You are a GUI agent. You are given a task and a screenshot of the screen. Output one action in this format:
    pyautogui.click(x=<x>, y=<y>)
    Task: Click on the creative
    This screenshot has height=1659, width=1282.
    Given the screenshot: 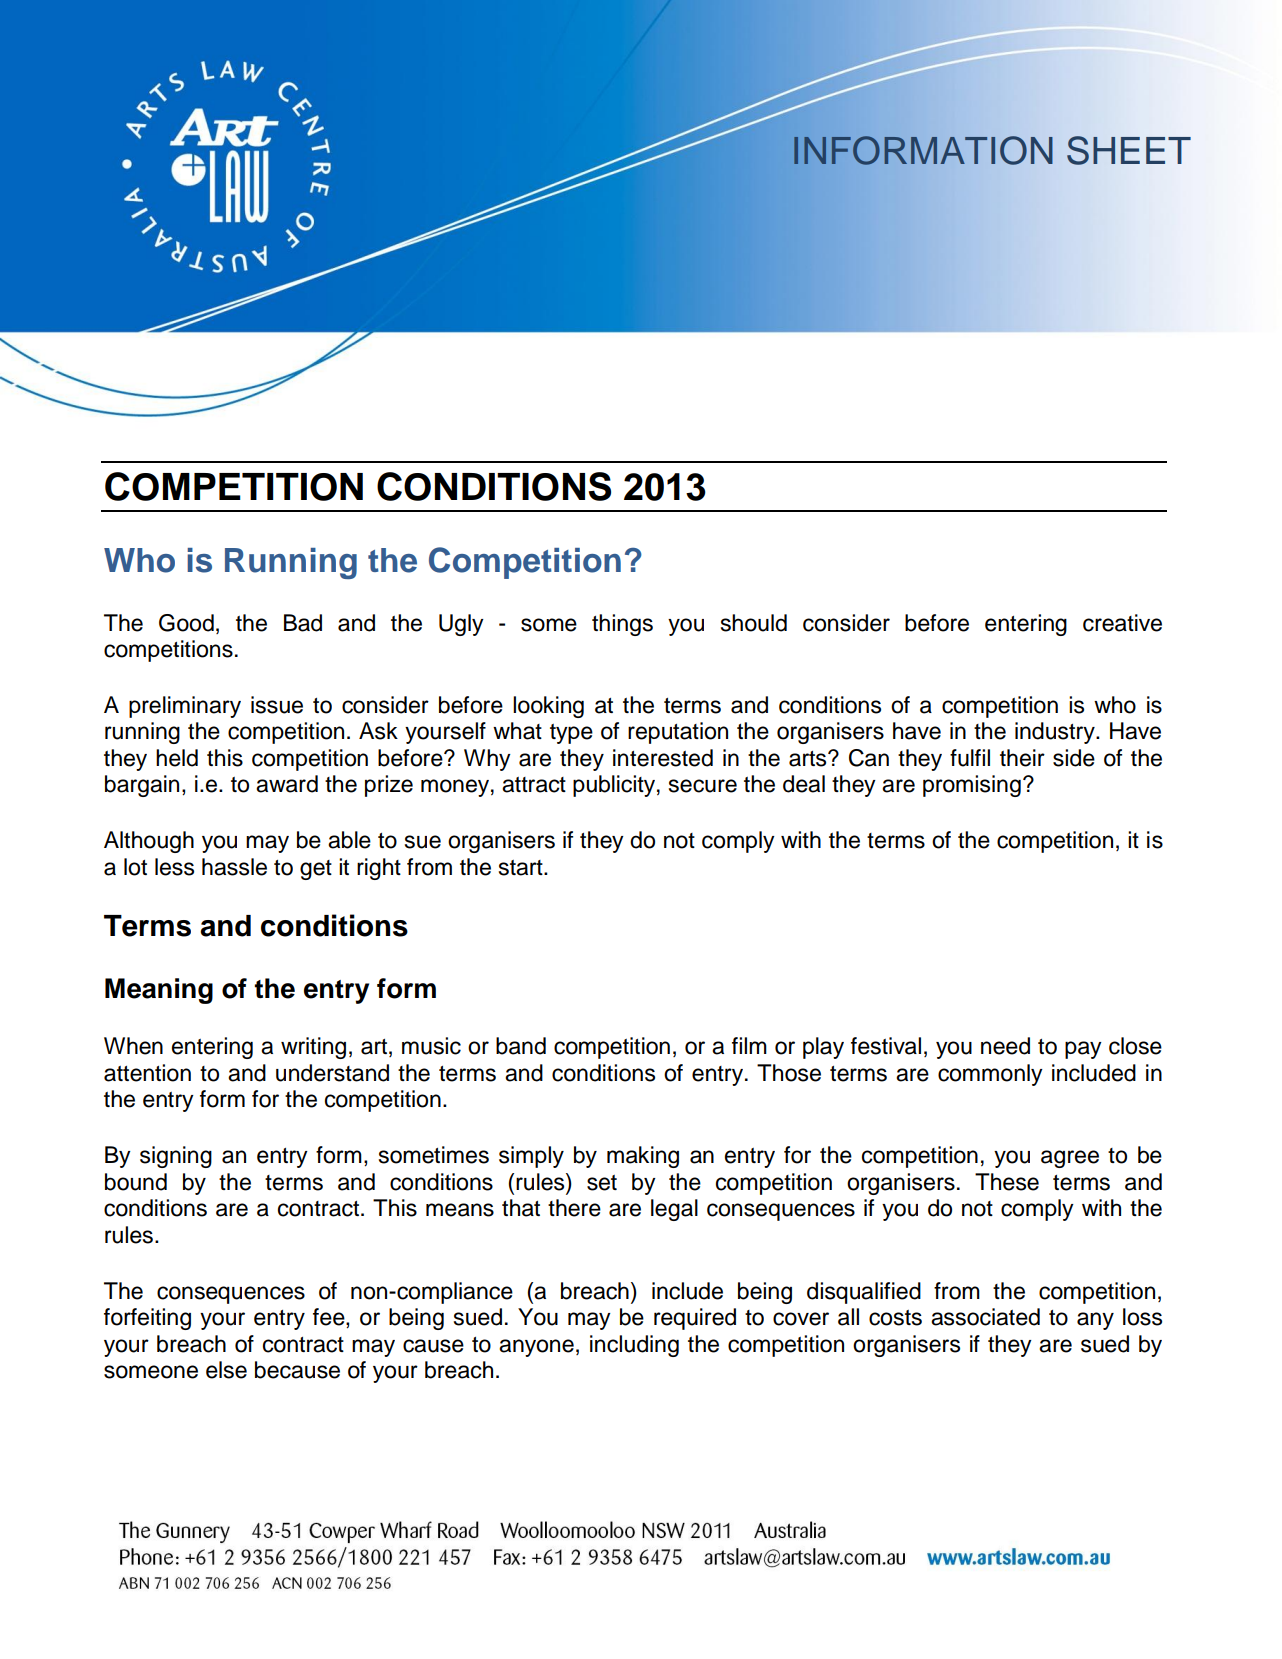 What is the action you would take?
    pyautogui.click(x=1122, y=623)
